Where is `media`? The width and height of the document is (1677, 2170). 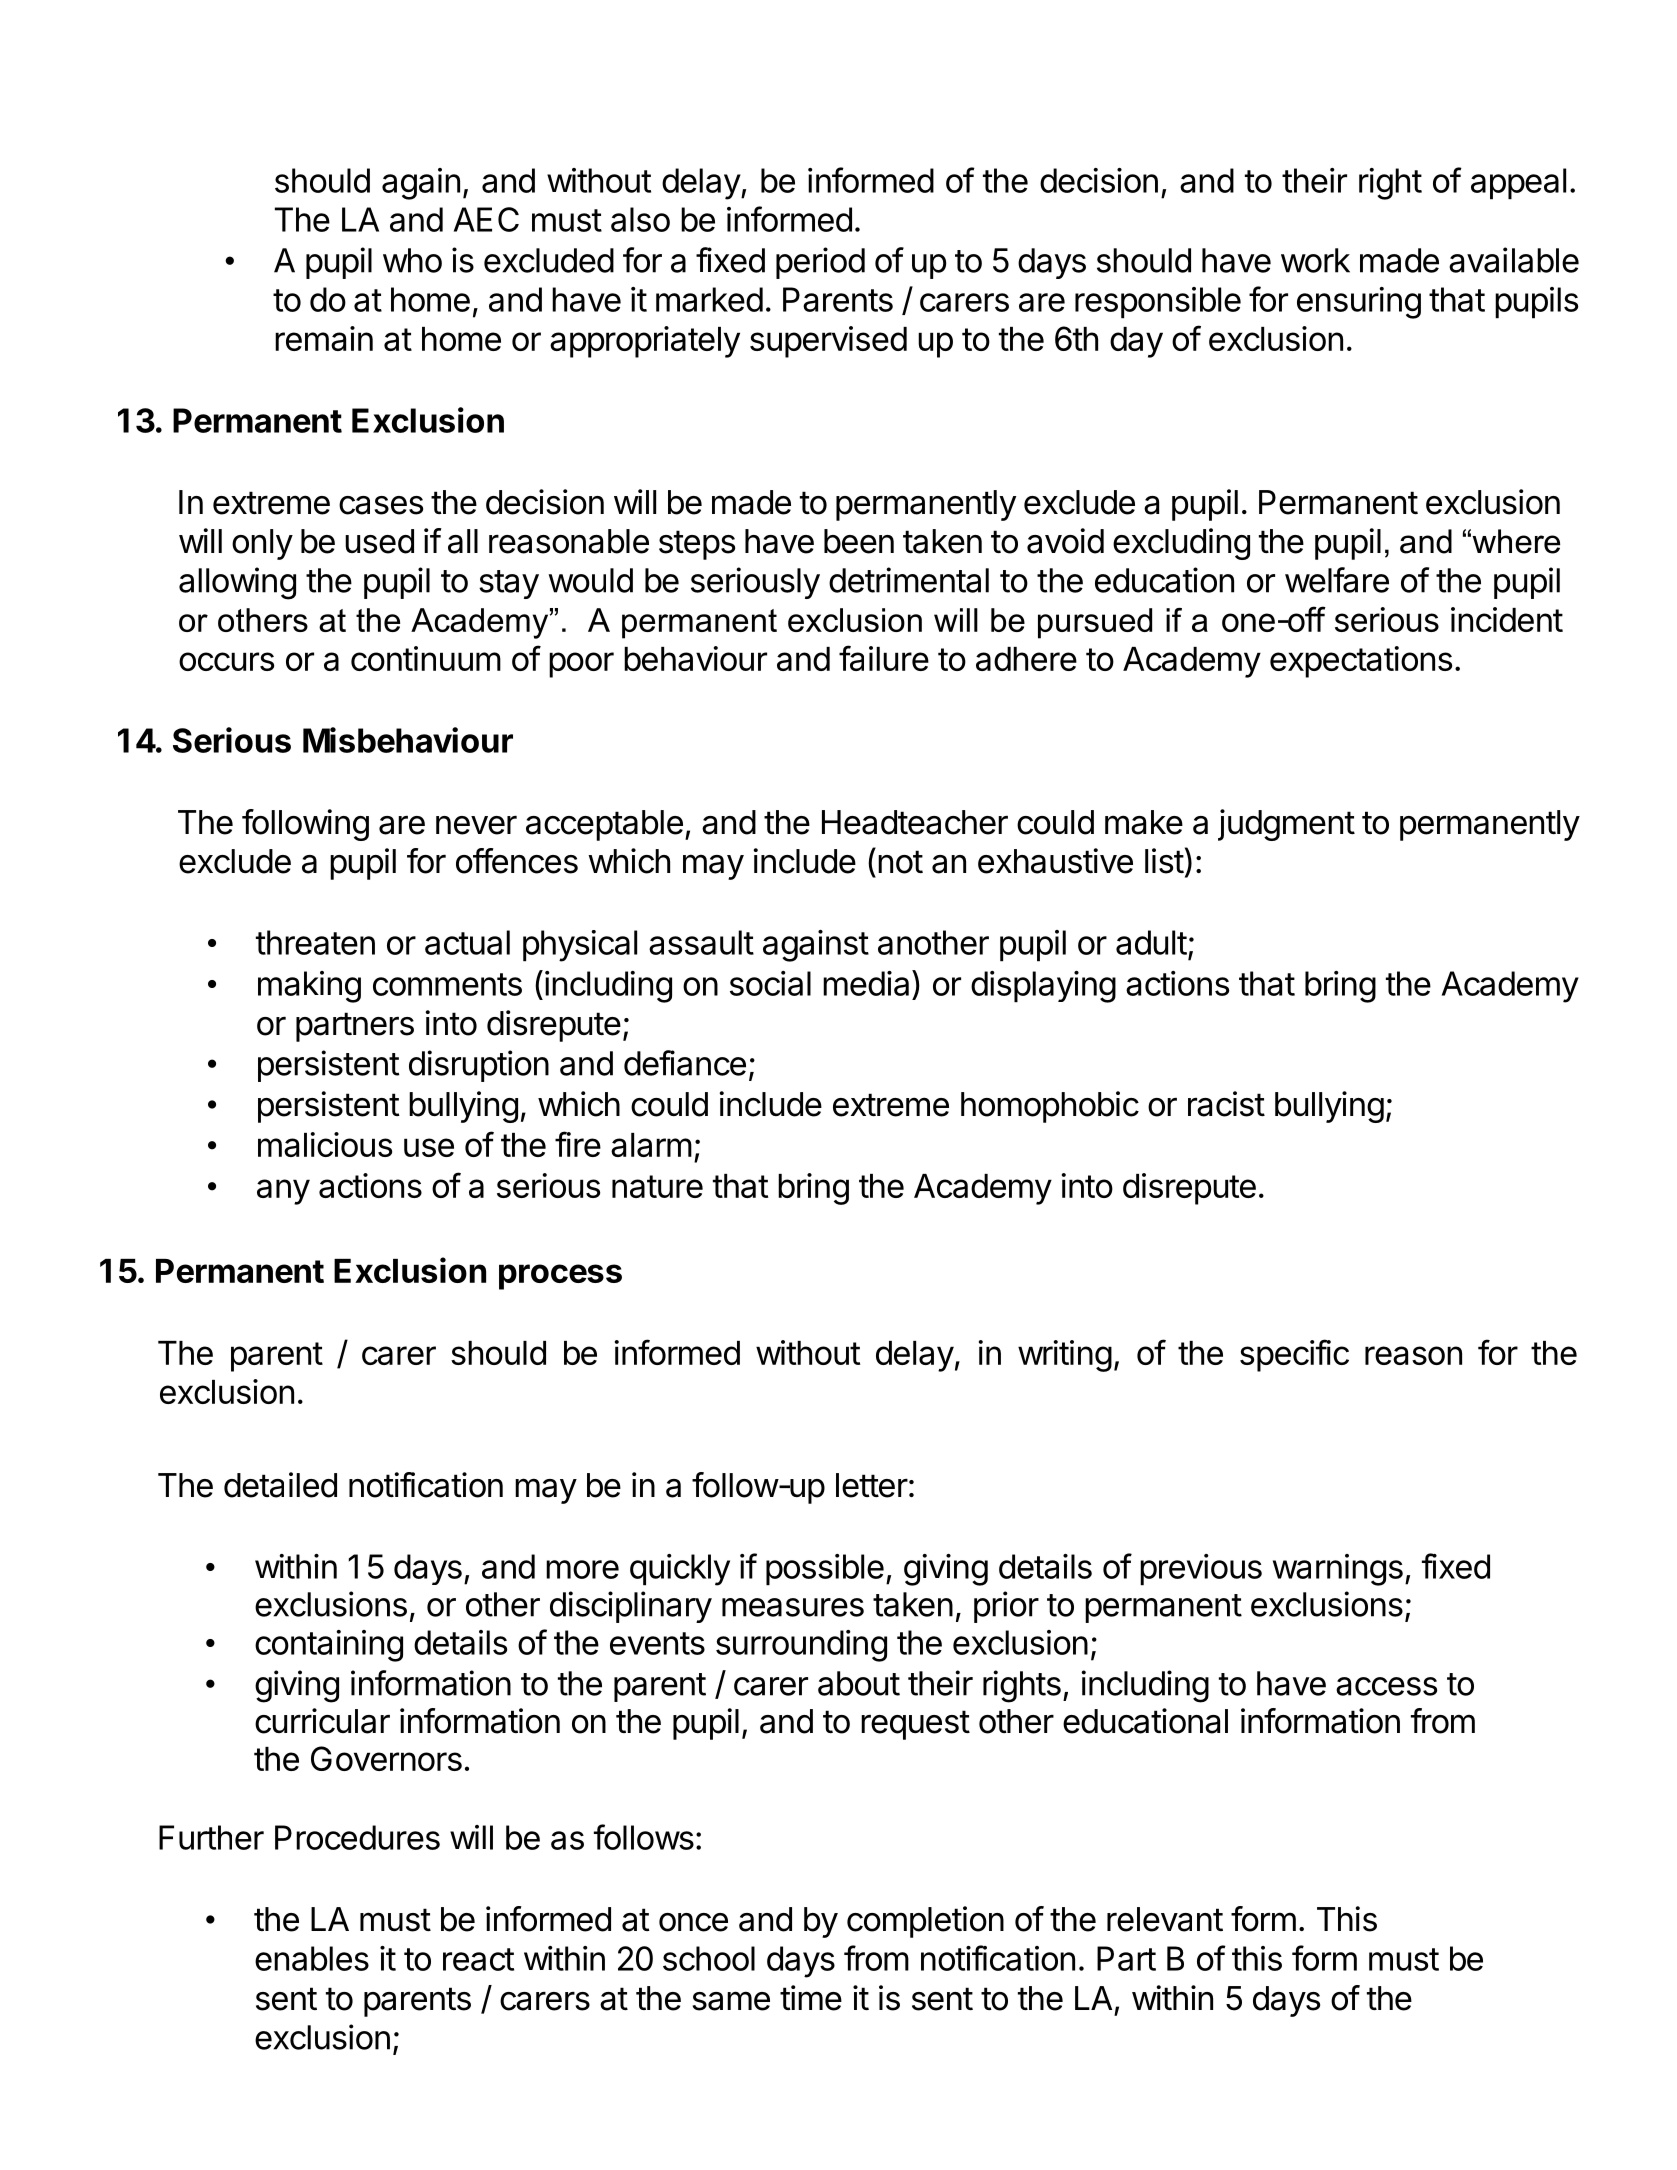 media is located at coordinates (868, 983).
